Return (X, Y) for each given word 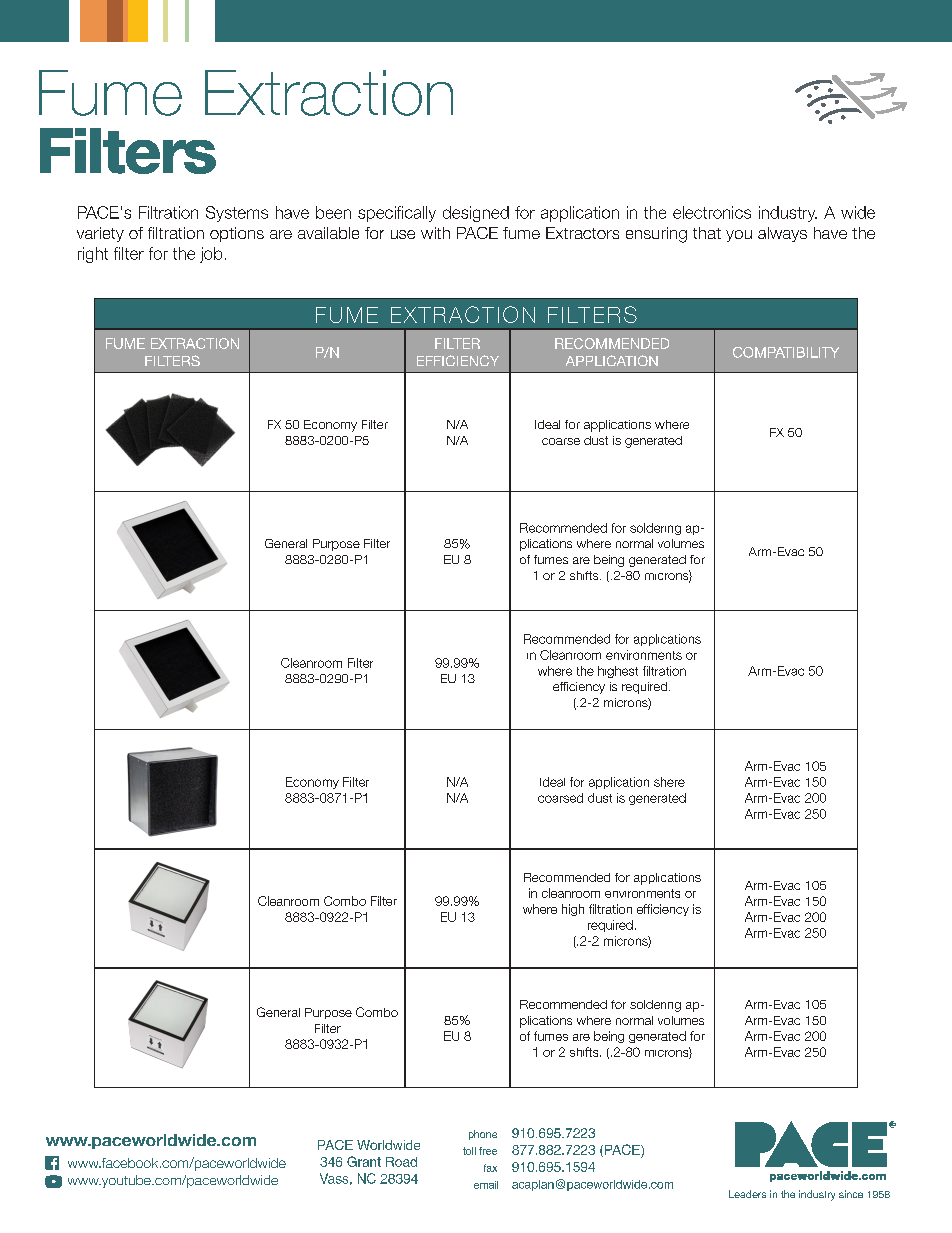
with (435, 233)
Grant (364, 1161)
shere (669, 782)
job (211, 255)
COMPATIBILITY (786, 352)
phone (483, 1135)
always (782, 234)
